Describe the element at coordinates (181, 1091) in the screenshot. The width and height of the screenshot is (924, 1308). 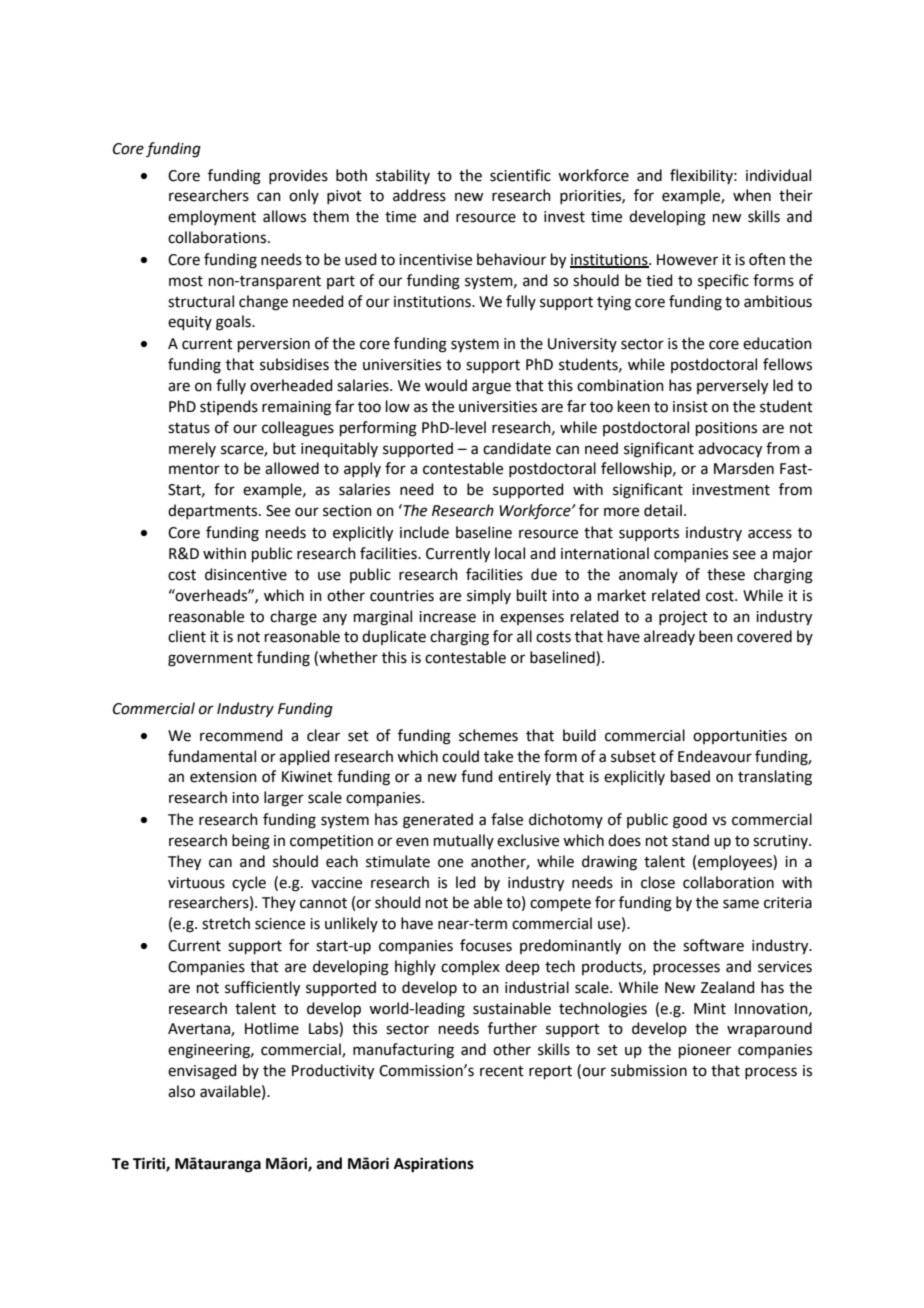
I see `also` at that location.
